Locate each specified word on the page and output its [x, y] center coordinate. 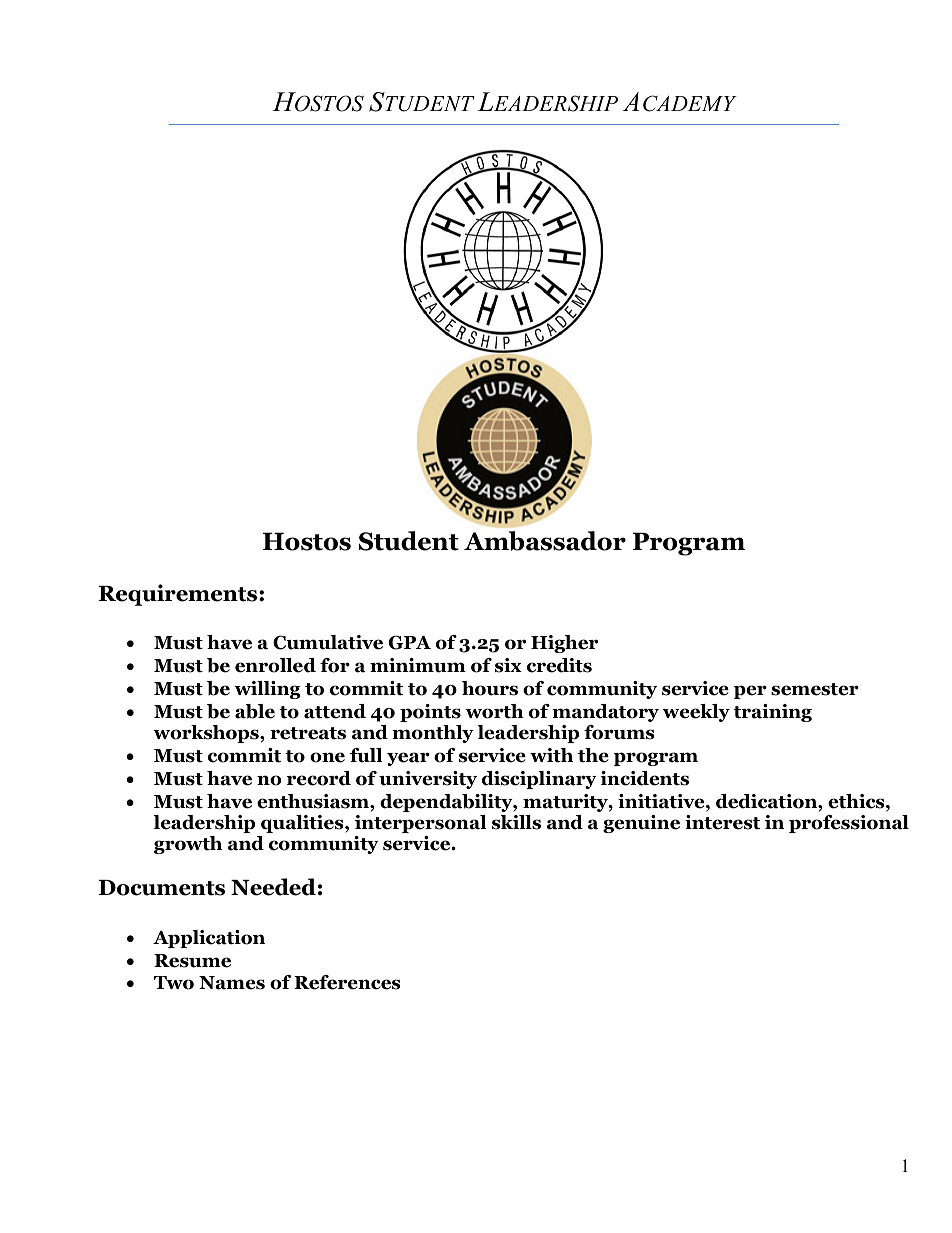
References [347, 982]
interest [722, 822]
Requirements [179, 595]
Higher [564, 644]
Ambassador [545, 541]
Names [232, 983]
